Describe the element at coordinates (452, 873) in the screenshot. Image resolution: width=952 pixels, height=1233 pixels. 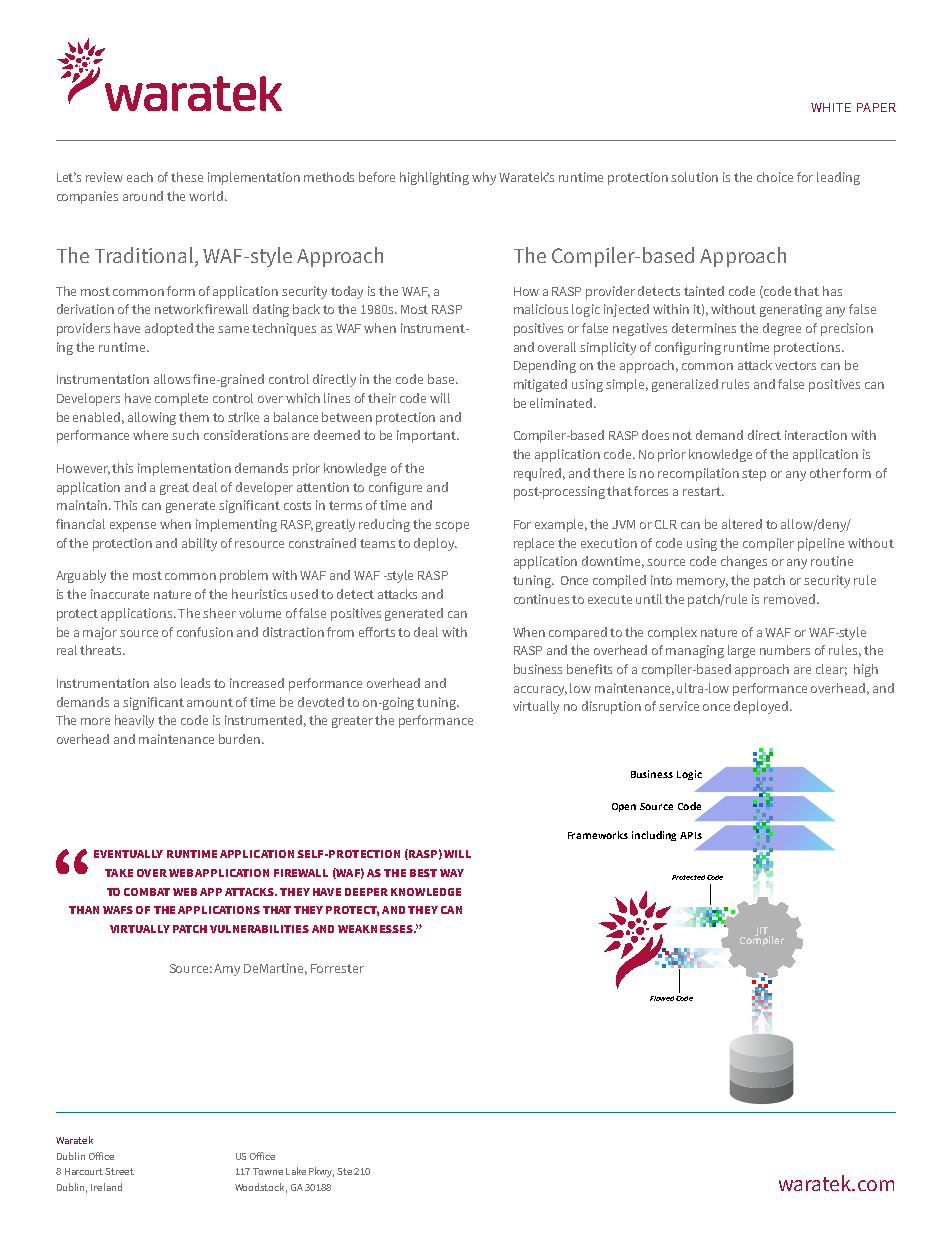
I see `way` at that location.
